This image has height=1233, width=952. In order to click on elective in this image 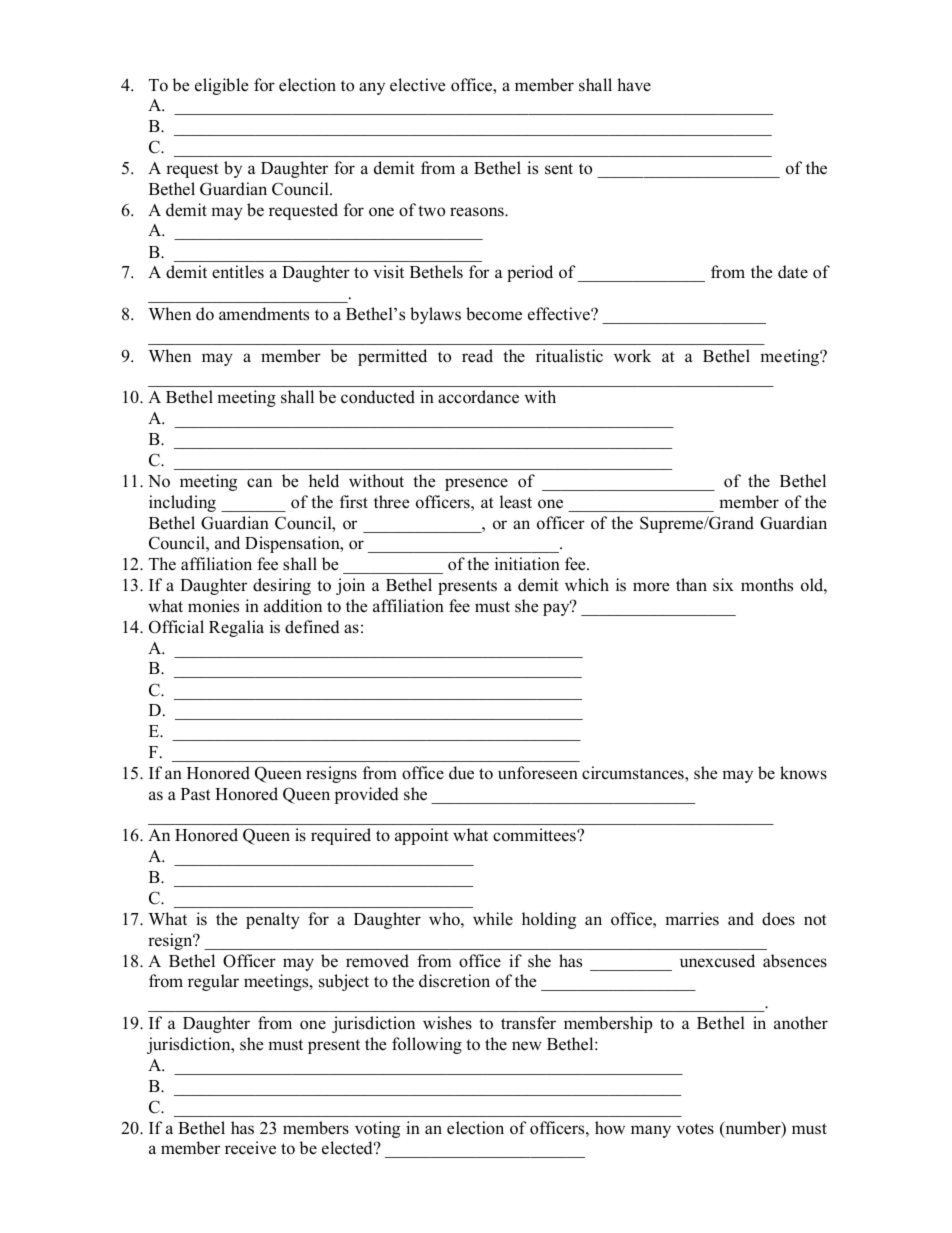, I will do `click(418, 85)`.
